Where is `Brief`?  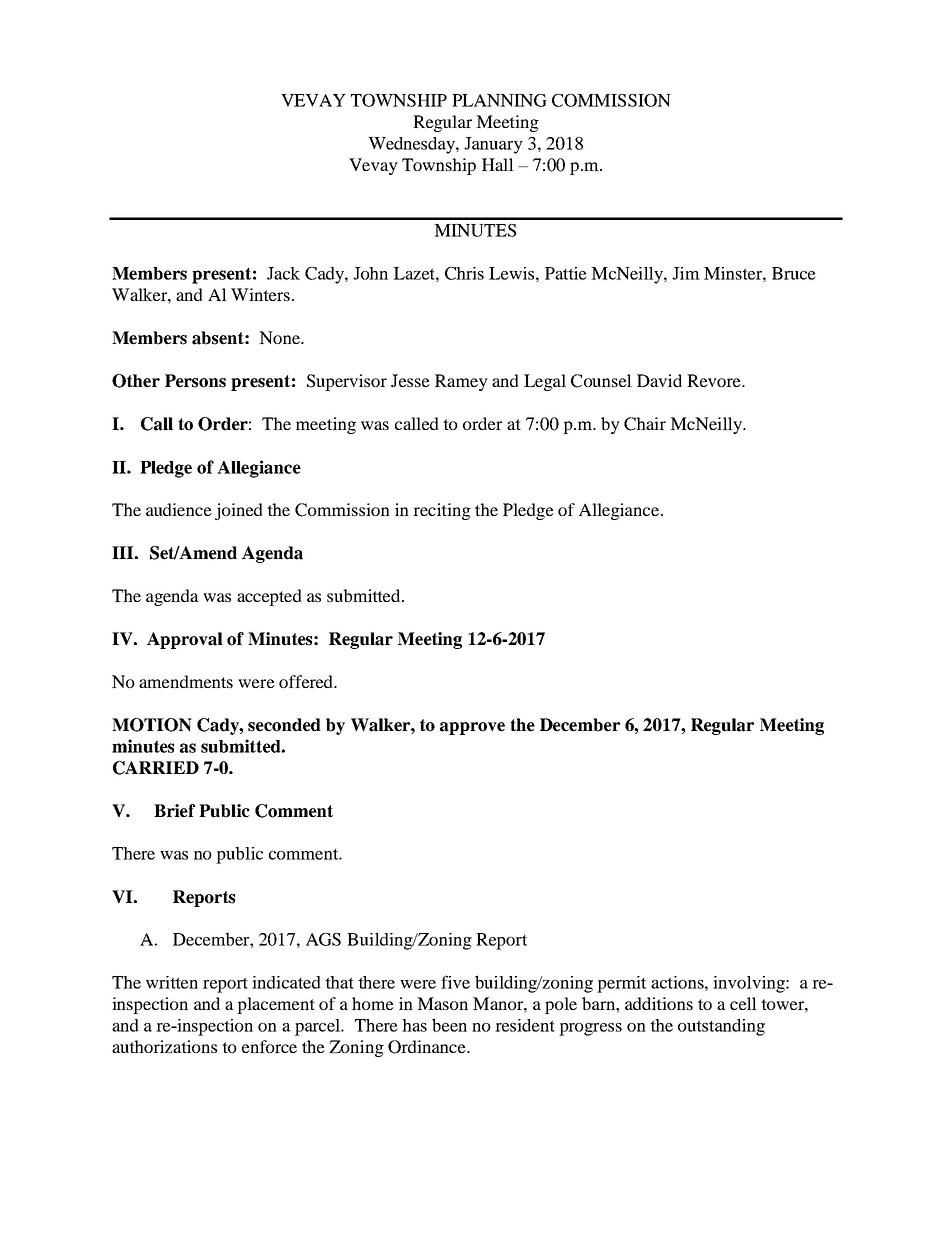
Brief is located at coordinates (174, 811).
